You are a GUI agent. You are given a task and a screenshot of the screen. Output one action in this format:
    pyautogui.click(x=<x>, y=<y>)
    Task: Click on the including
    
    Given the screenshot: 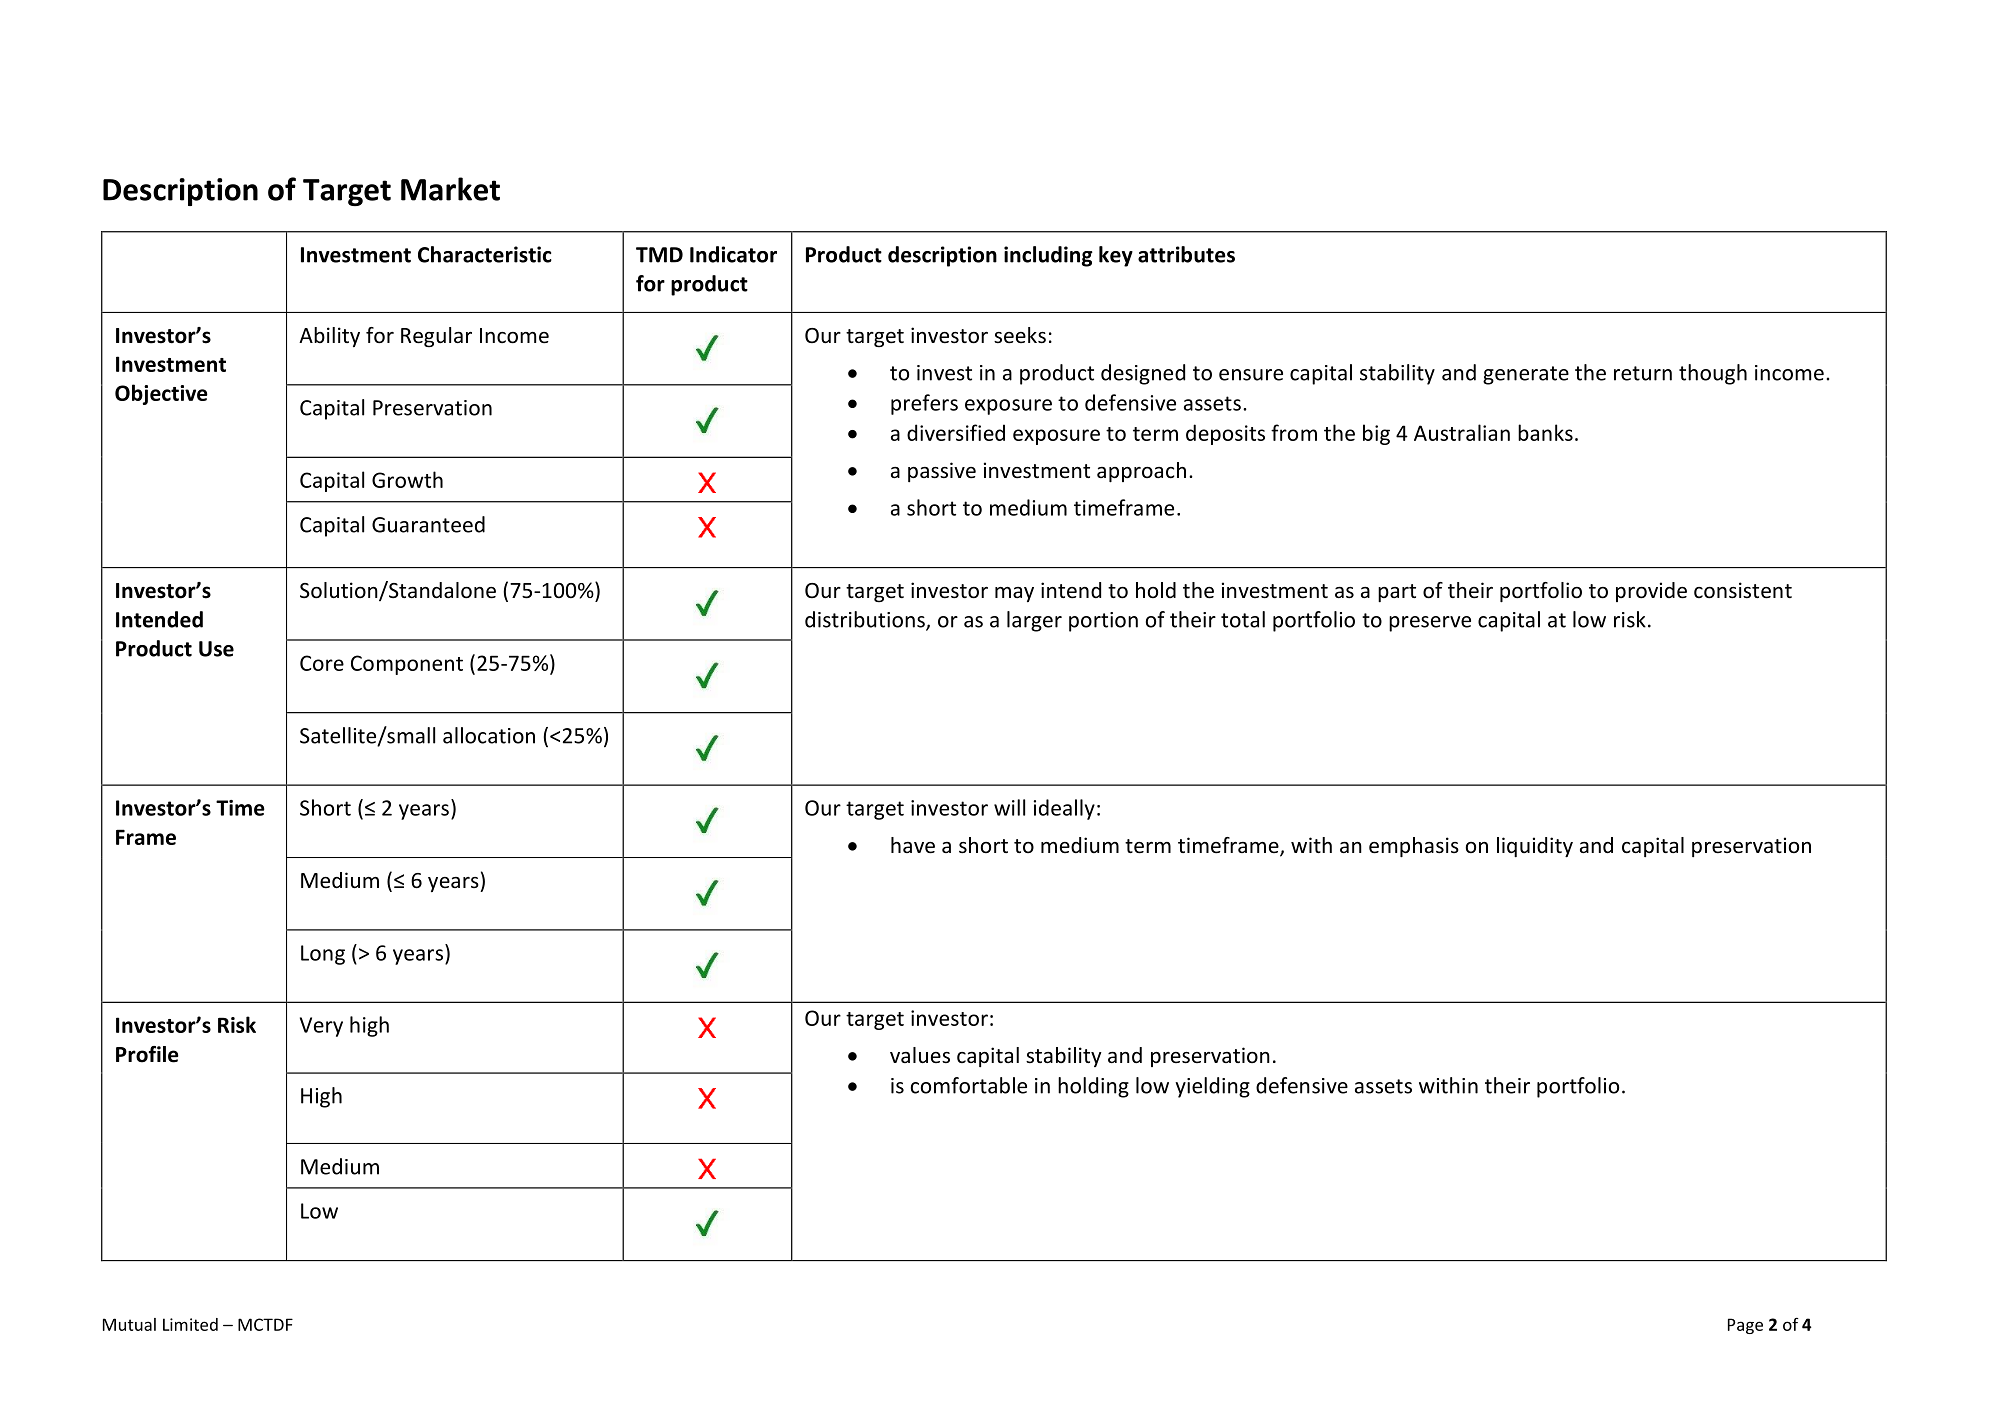 What is the action you would take?
    pyautogui.click(x=1048, y=256)
